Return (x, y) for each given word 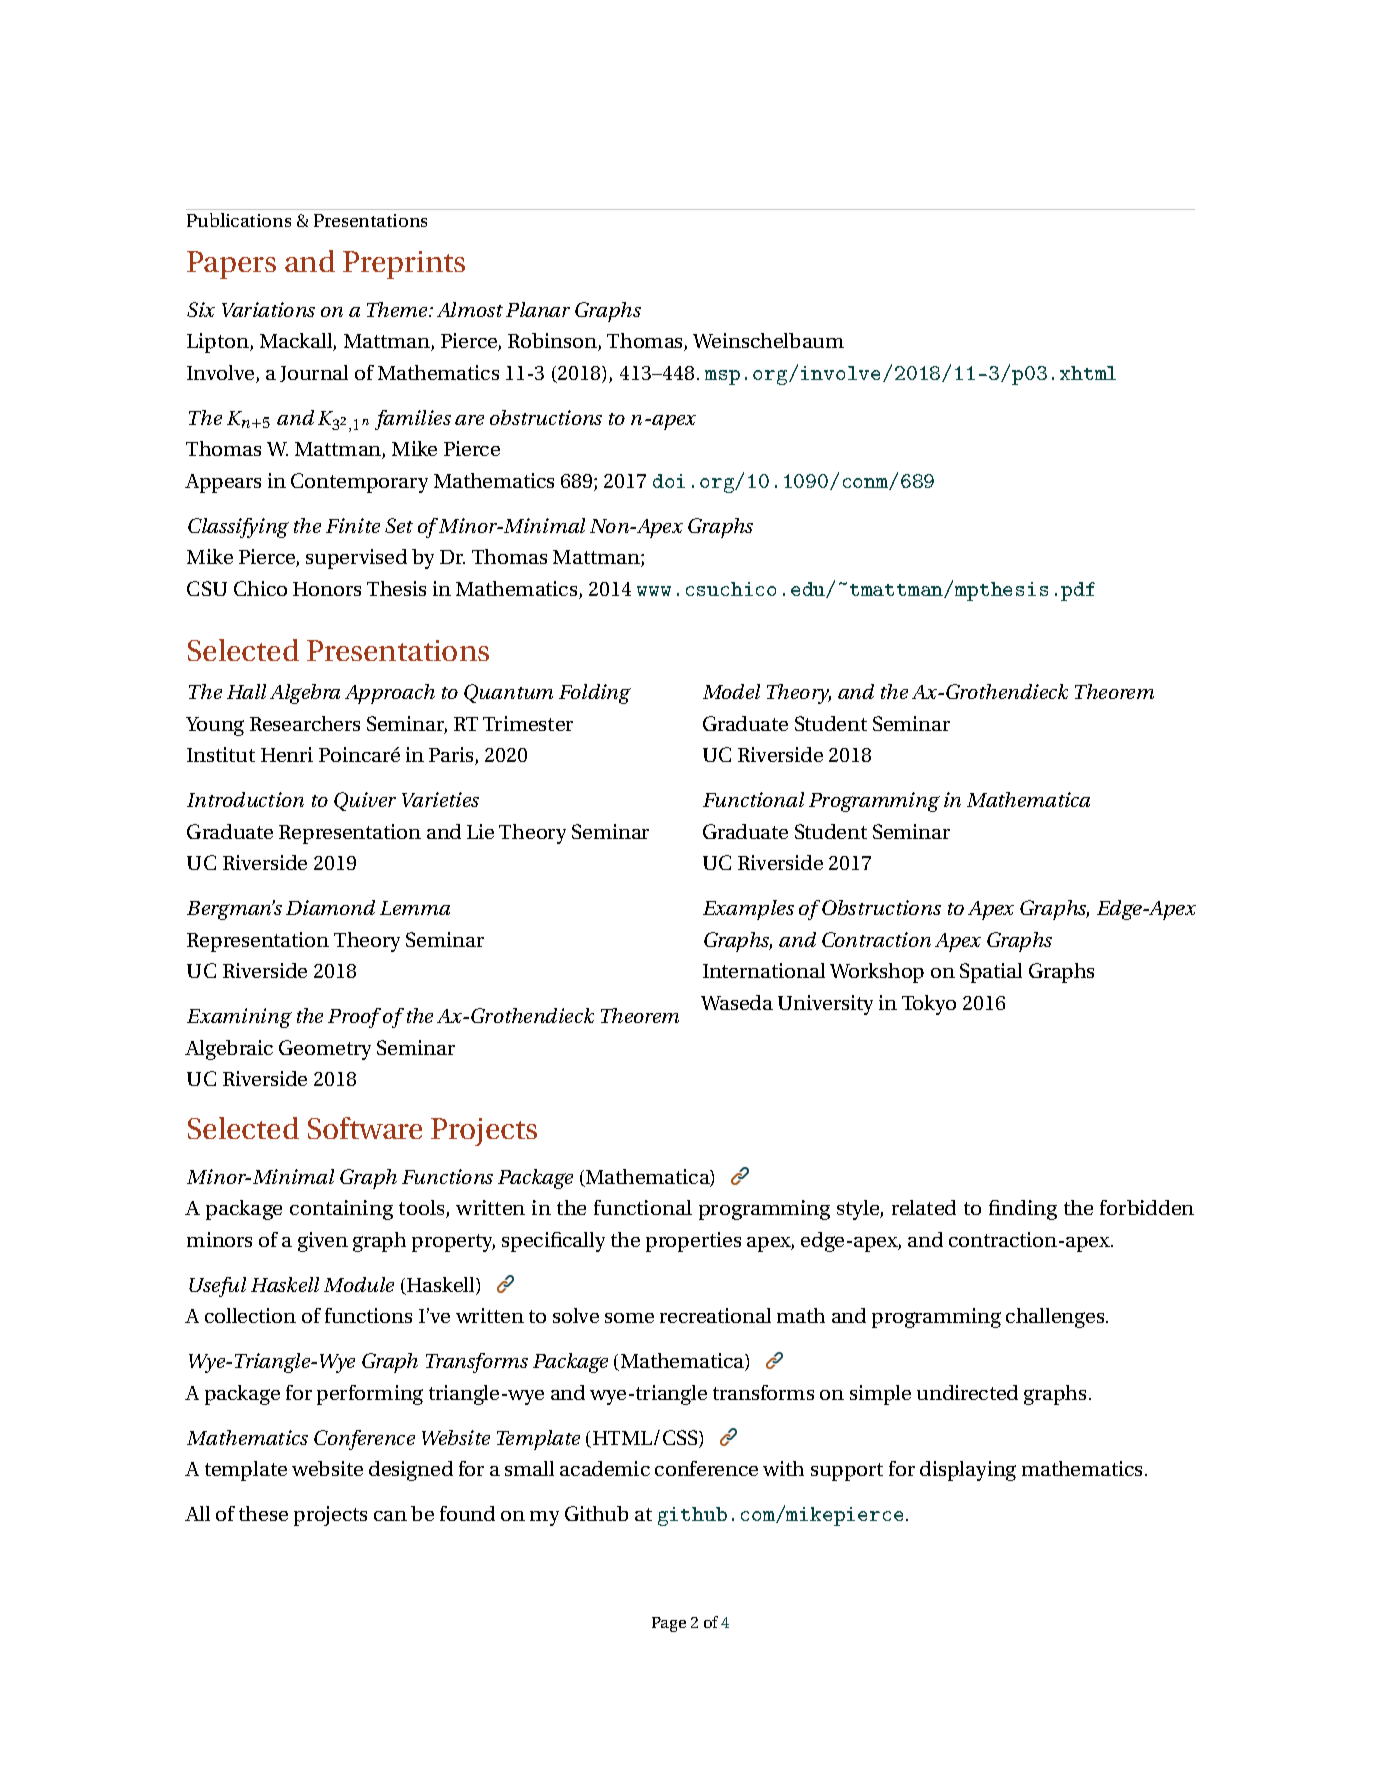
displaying (968, 1471)
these (263, 1513)
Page (669, 1624)
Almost (470, 309)
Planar (538, 309)
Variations (268, 309)
